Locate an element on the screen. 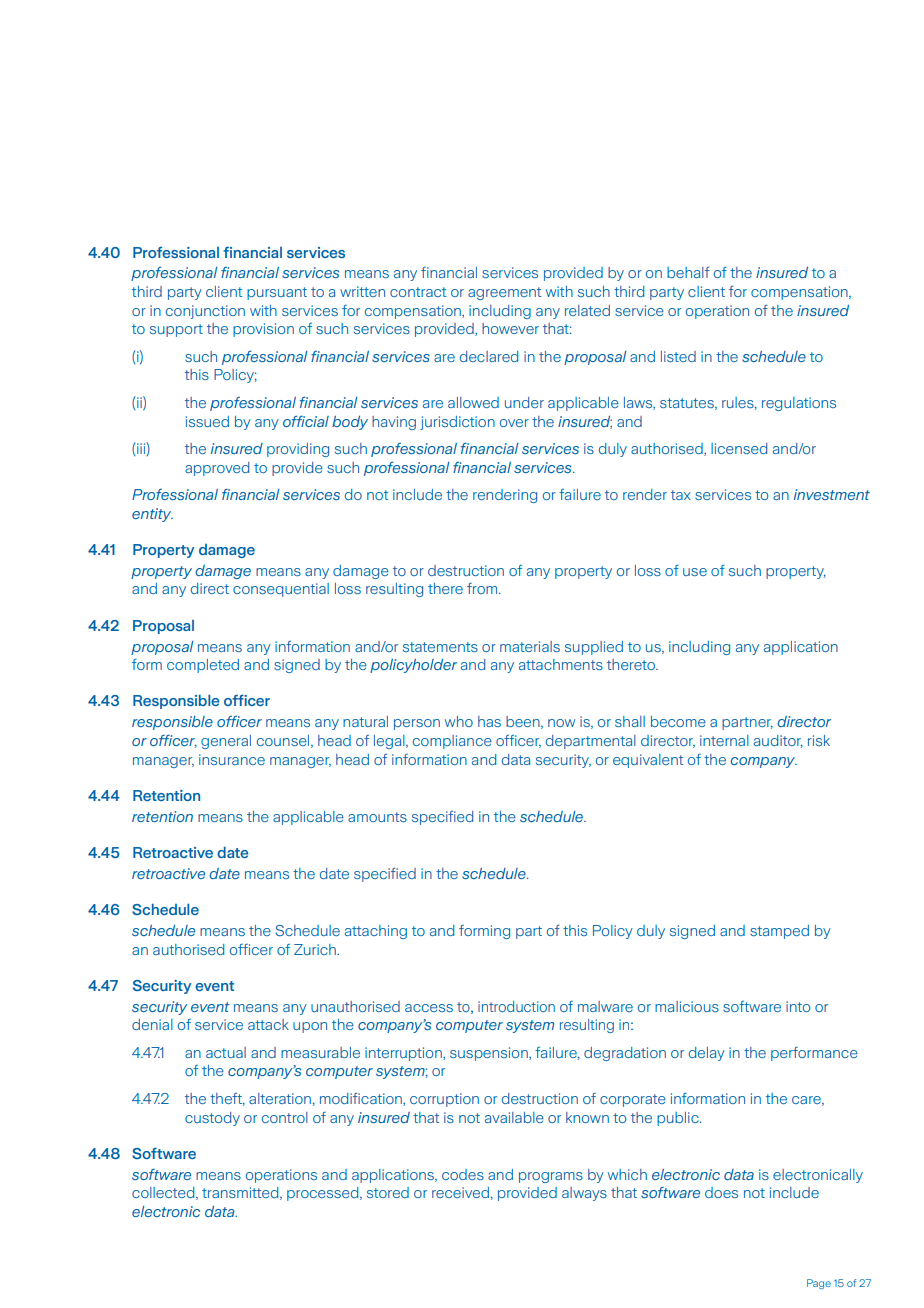 The image size is (924, 1308). compliance is located at coordinates (452, 742).
